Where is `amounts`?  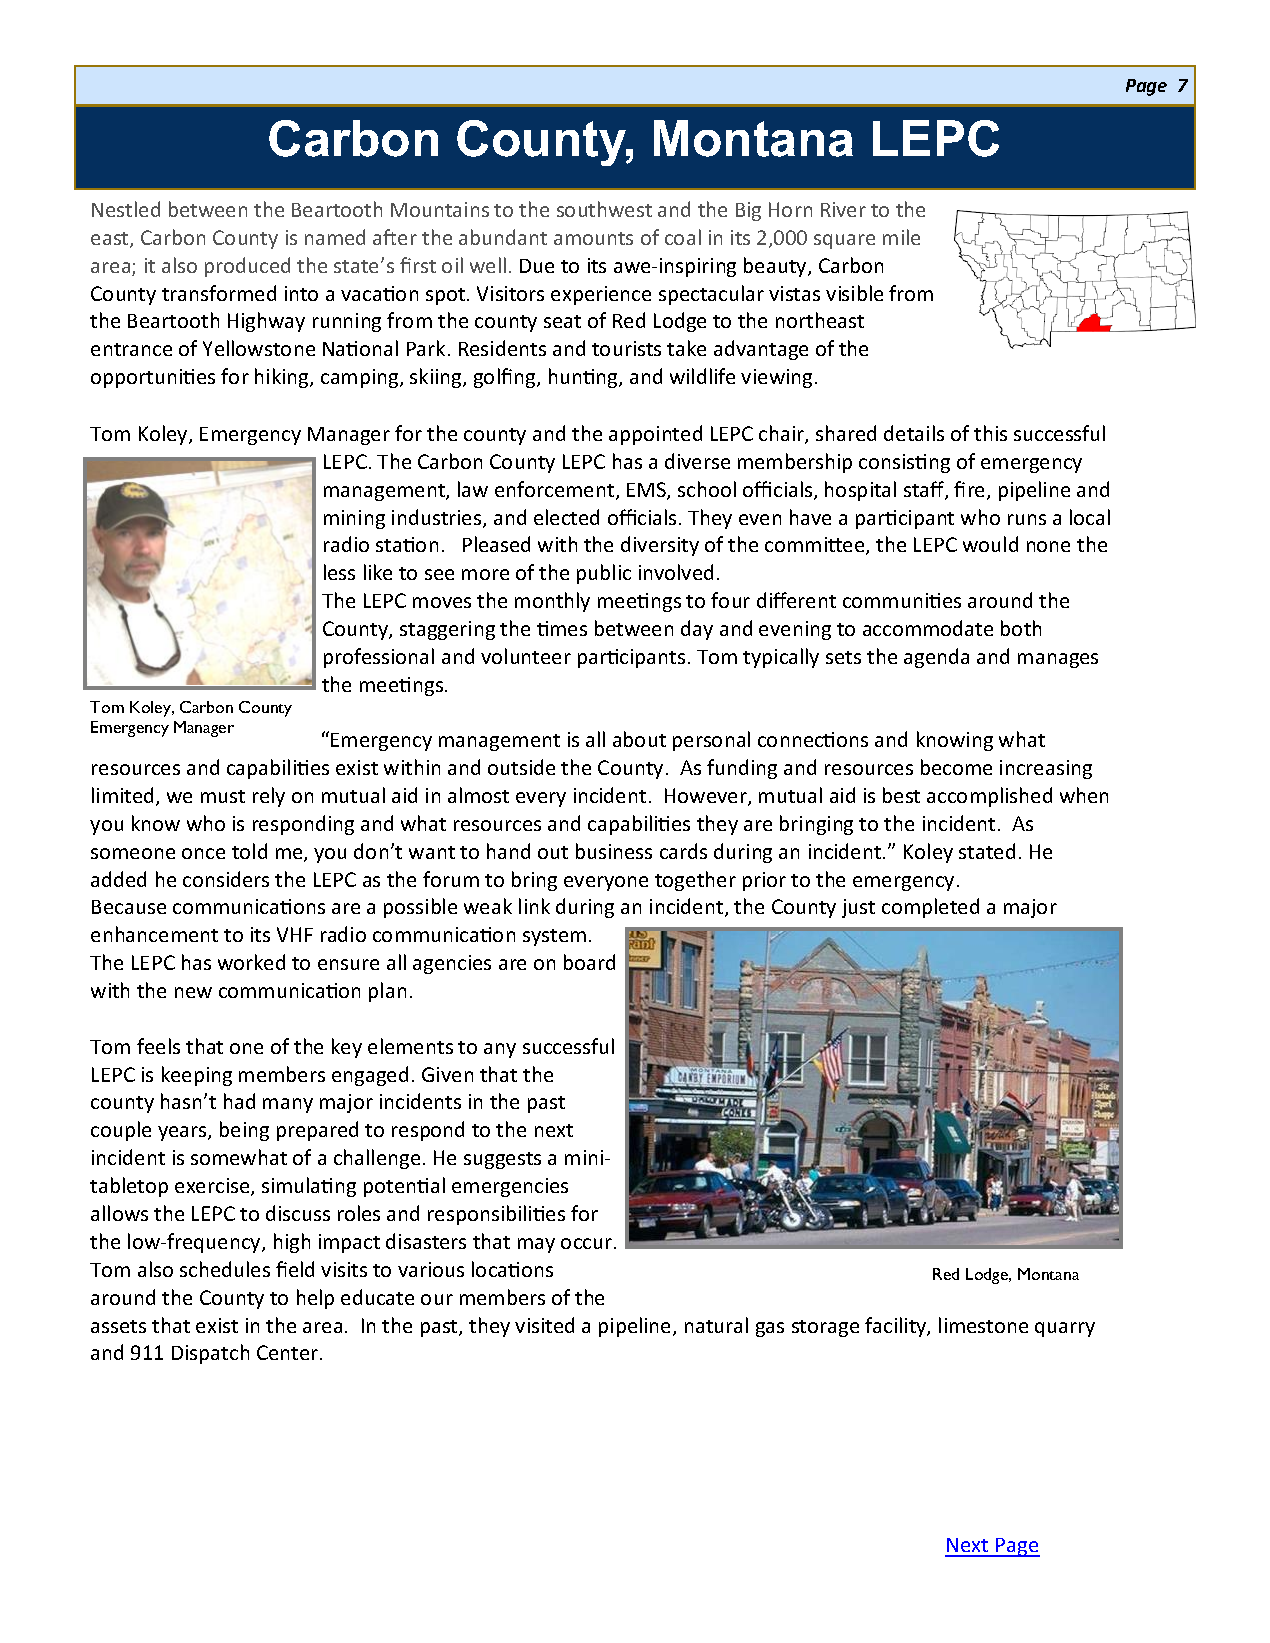 amounts is located at coordinates (593, 238).
